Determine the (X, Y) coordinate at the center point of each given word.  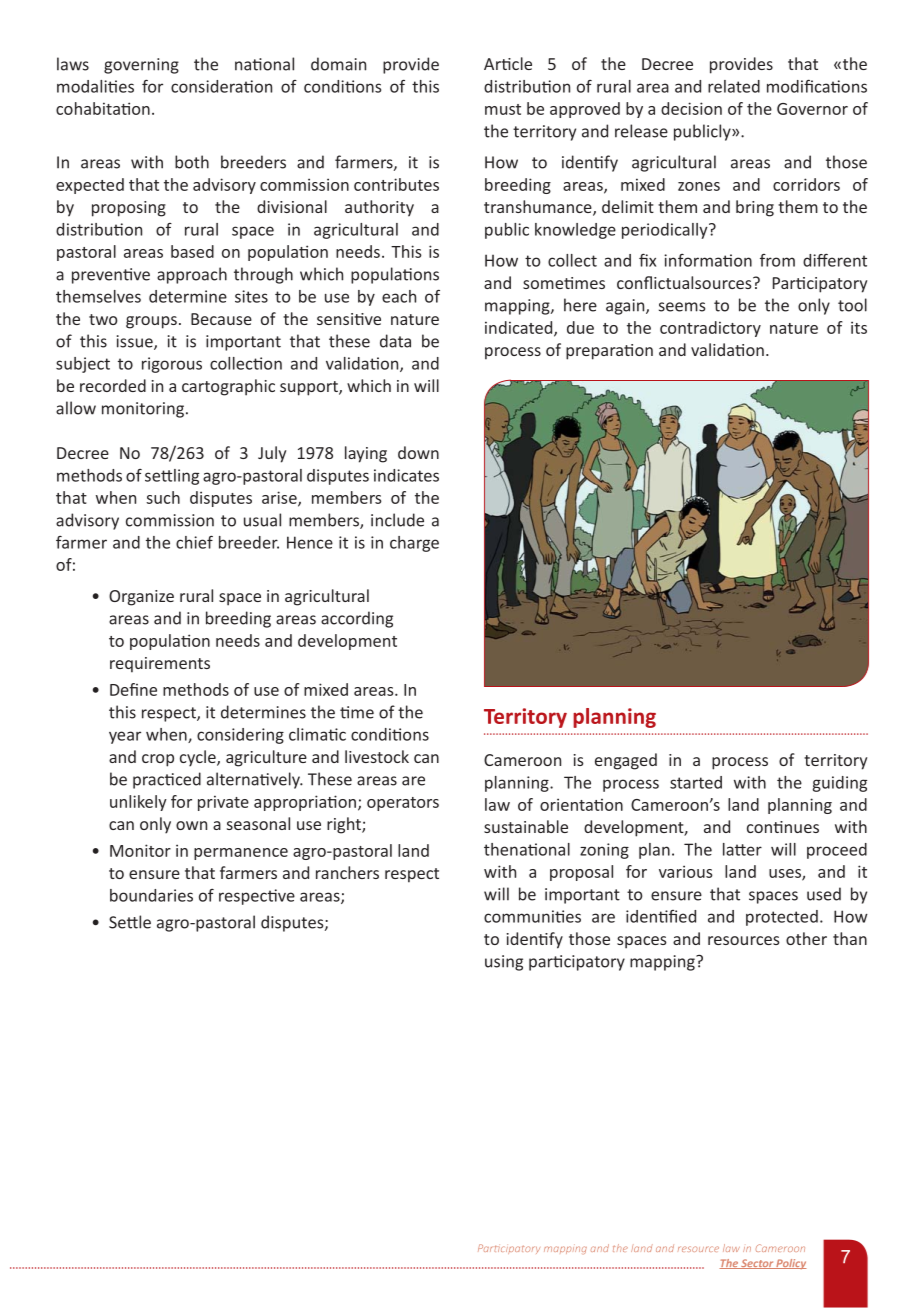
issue (136, 342)
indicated (520, 328)
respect (412, 875)
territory (835, 762)
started (696, 782)
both (192, 162)
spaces (773, 897)
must (503, 109)
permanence (241, 854)
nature (794, 328)
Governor (812, 109)
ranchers (347, 872)
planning (518, 784)
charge (414, 544)
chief (194, 542)
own (191, 825)
